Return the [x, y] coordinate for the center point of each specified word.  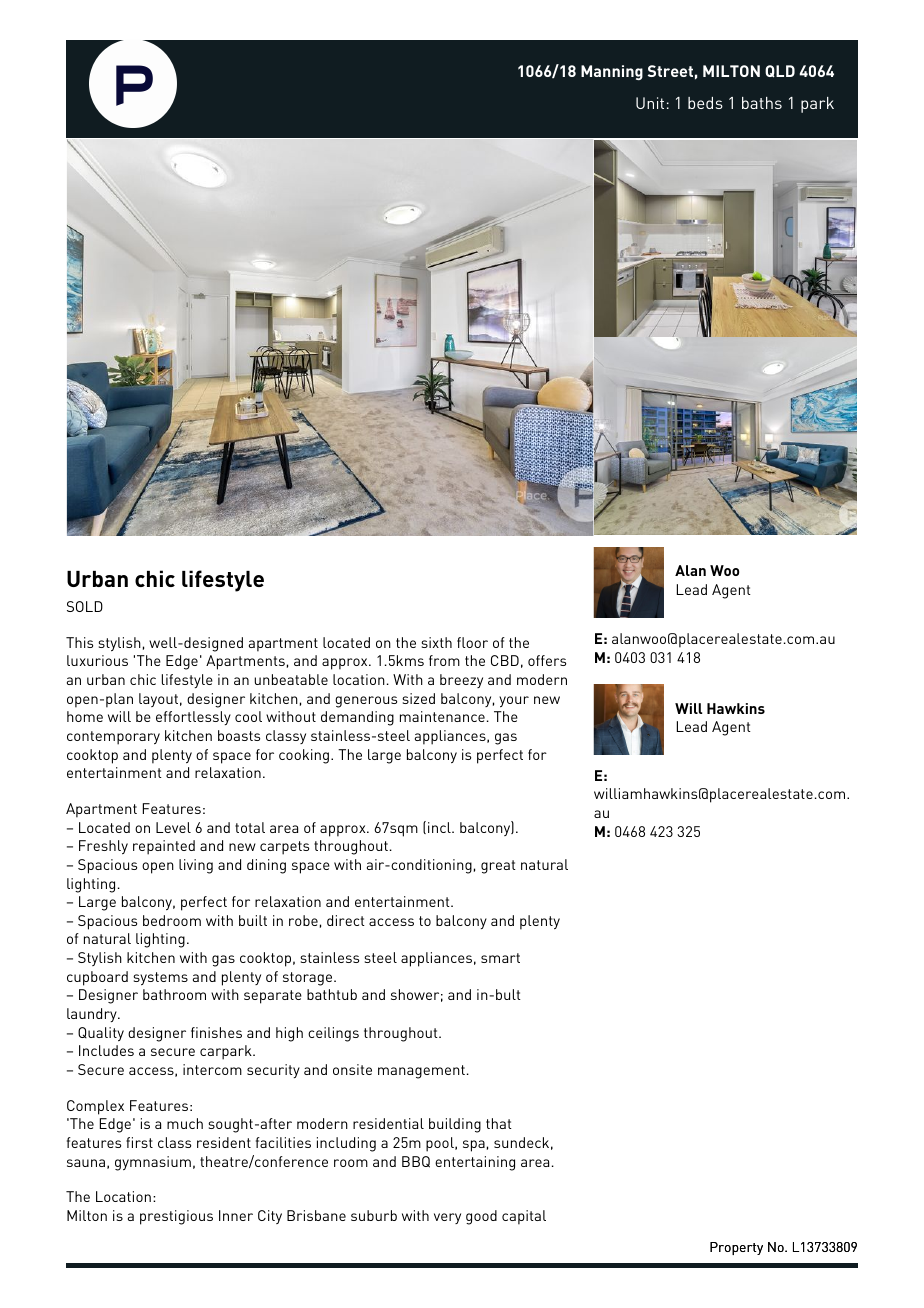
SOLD [85, 606]
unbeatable [291, 679]
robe [303, 920]
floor [472, 642]
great [498, 867]
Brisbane [316, 1215]
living [196, 866]
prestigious [176, 1217]
